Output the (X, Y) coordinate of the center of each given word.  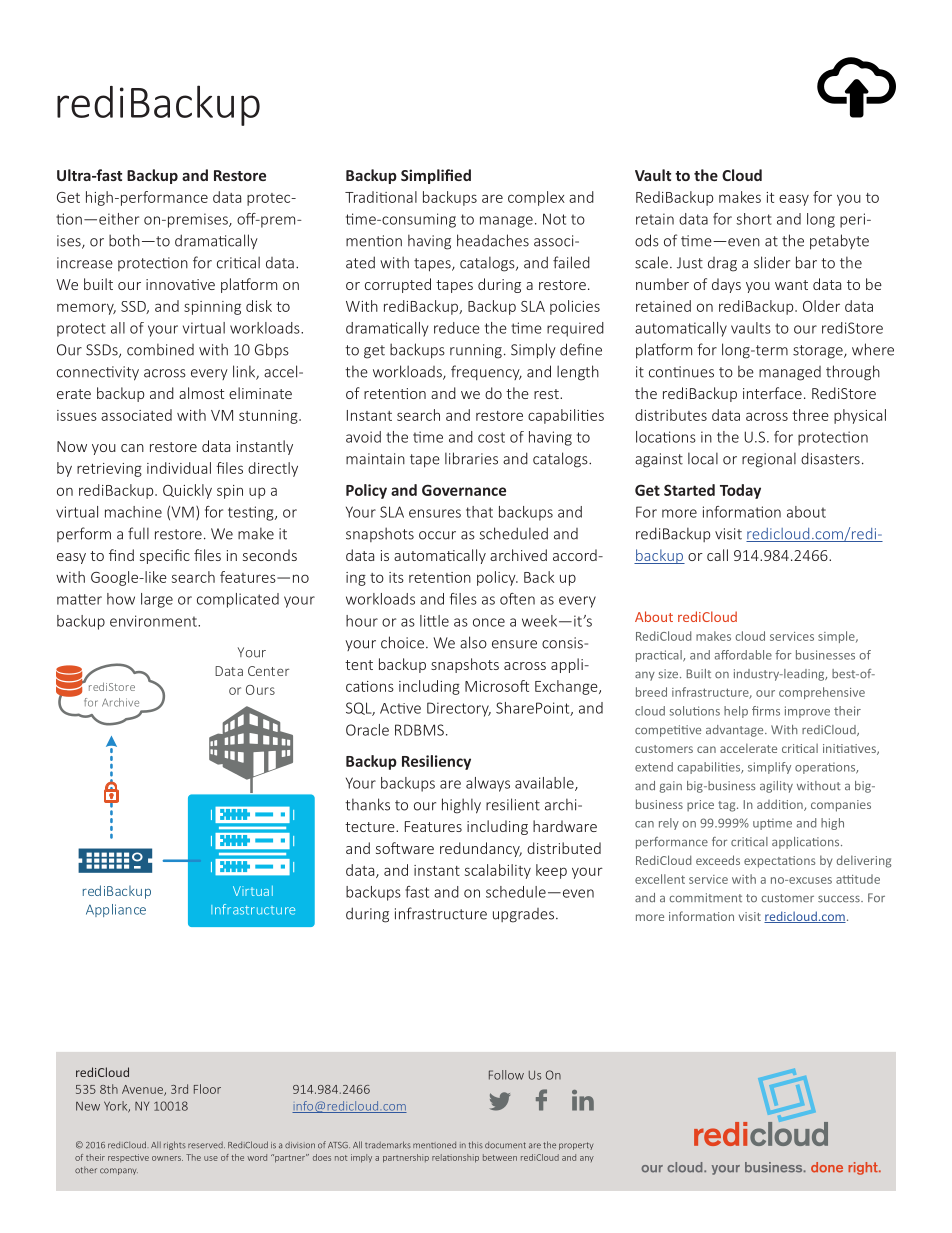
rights (175, 1145)
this (476, 1145)
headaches (493, 240)
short (754, 219)
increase (85, 263)
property (576, 1146)
